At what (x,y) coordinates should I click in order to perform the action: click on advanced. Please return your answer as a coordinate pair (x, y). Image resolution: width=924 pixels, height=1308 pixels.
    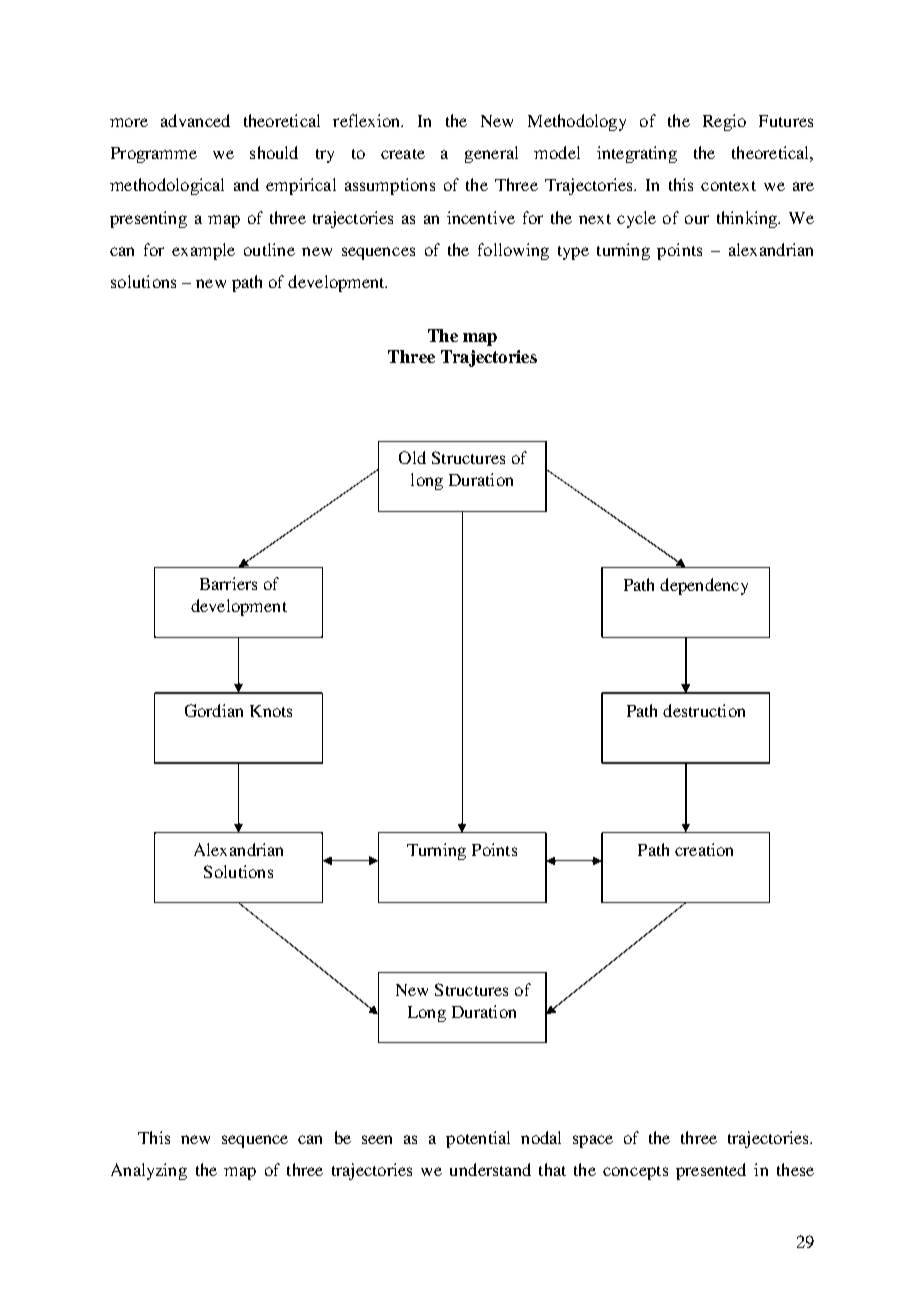
    Looking at the image, I should click on (195, 120).
